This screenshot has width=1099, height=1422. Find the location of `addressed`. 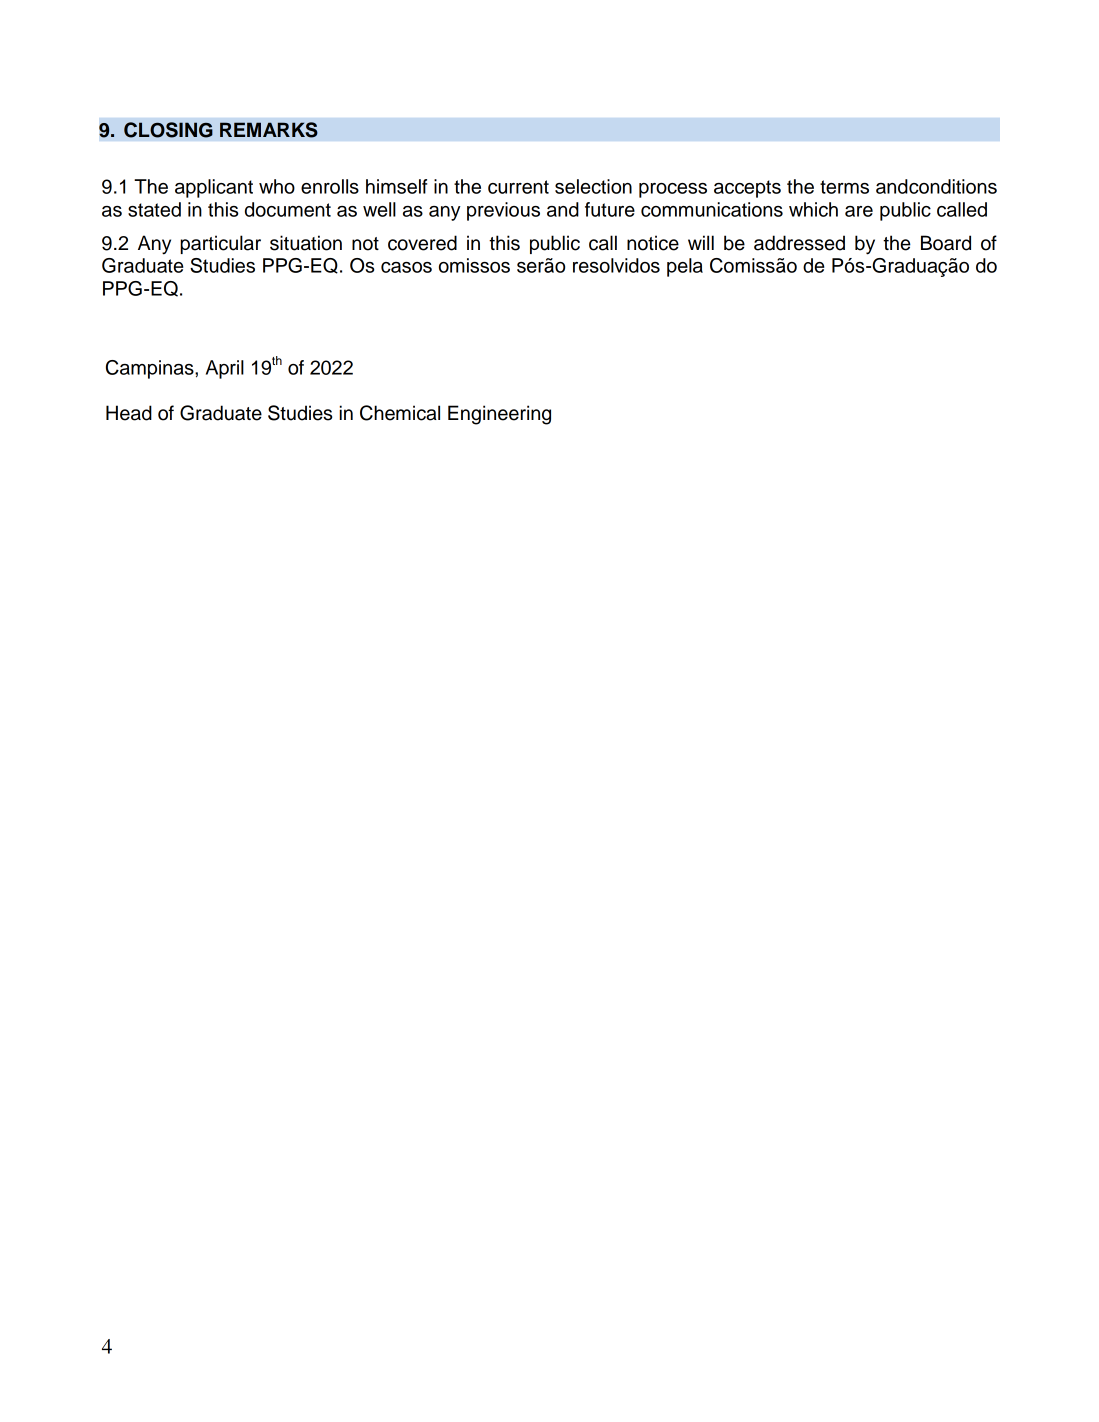

addressed is located at coordinates (799, 243).
